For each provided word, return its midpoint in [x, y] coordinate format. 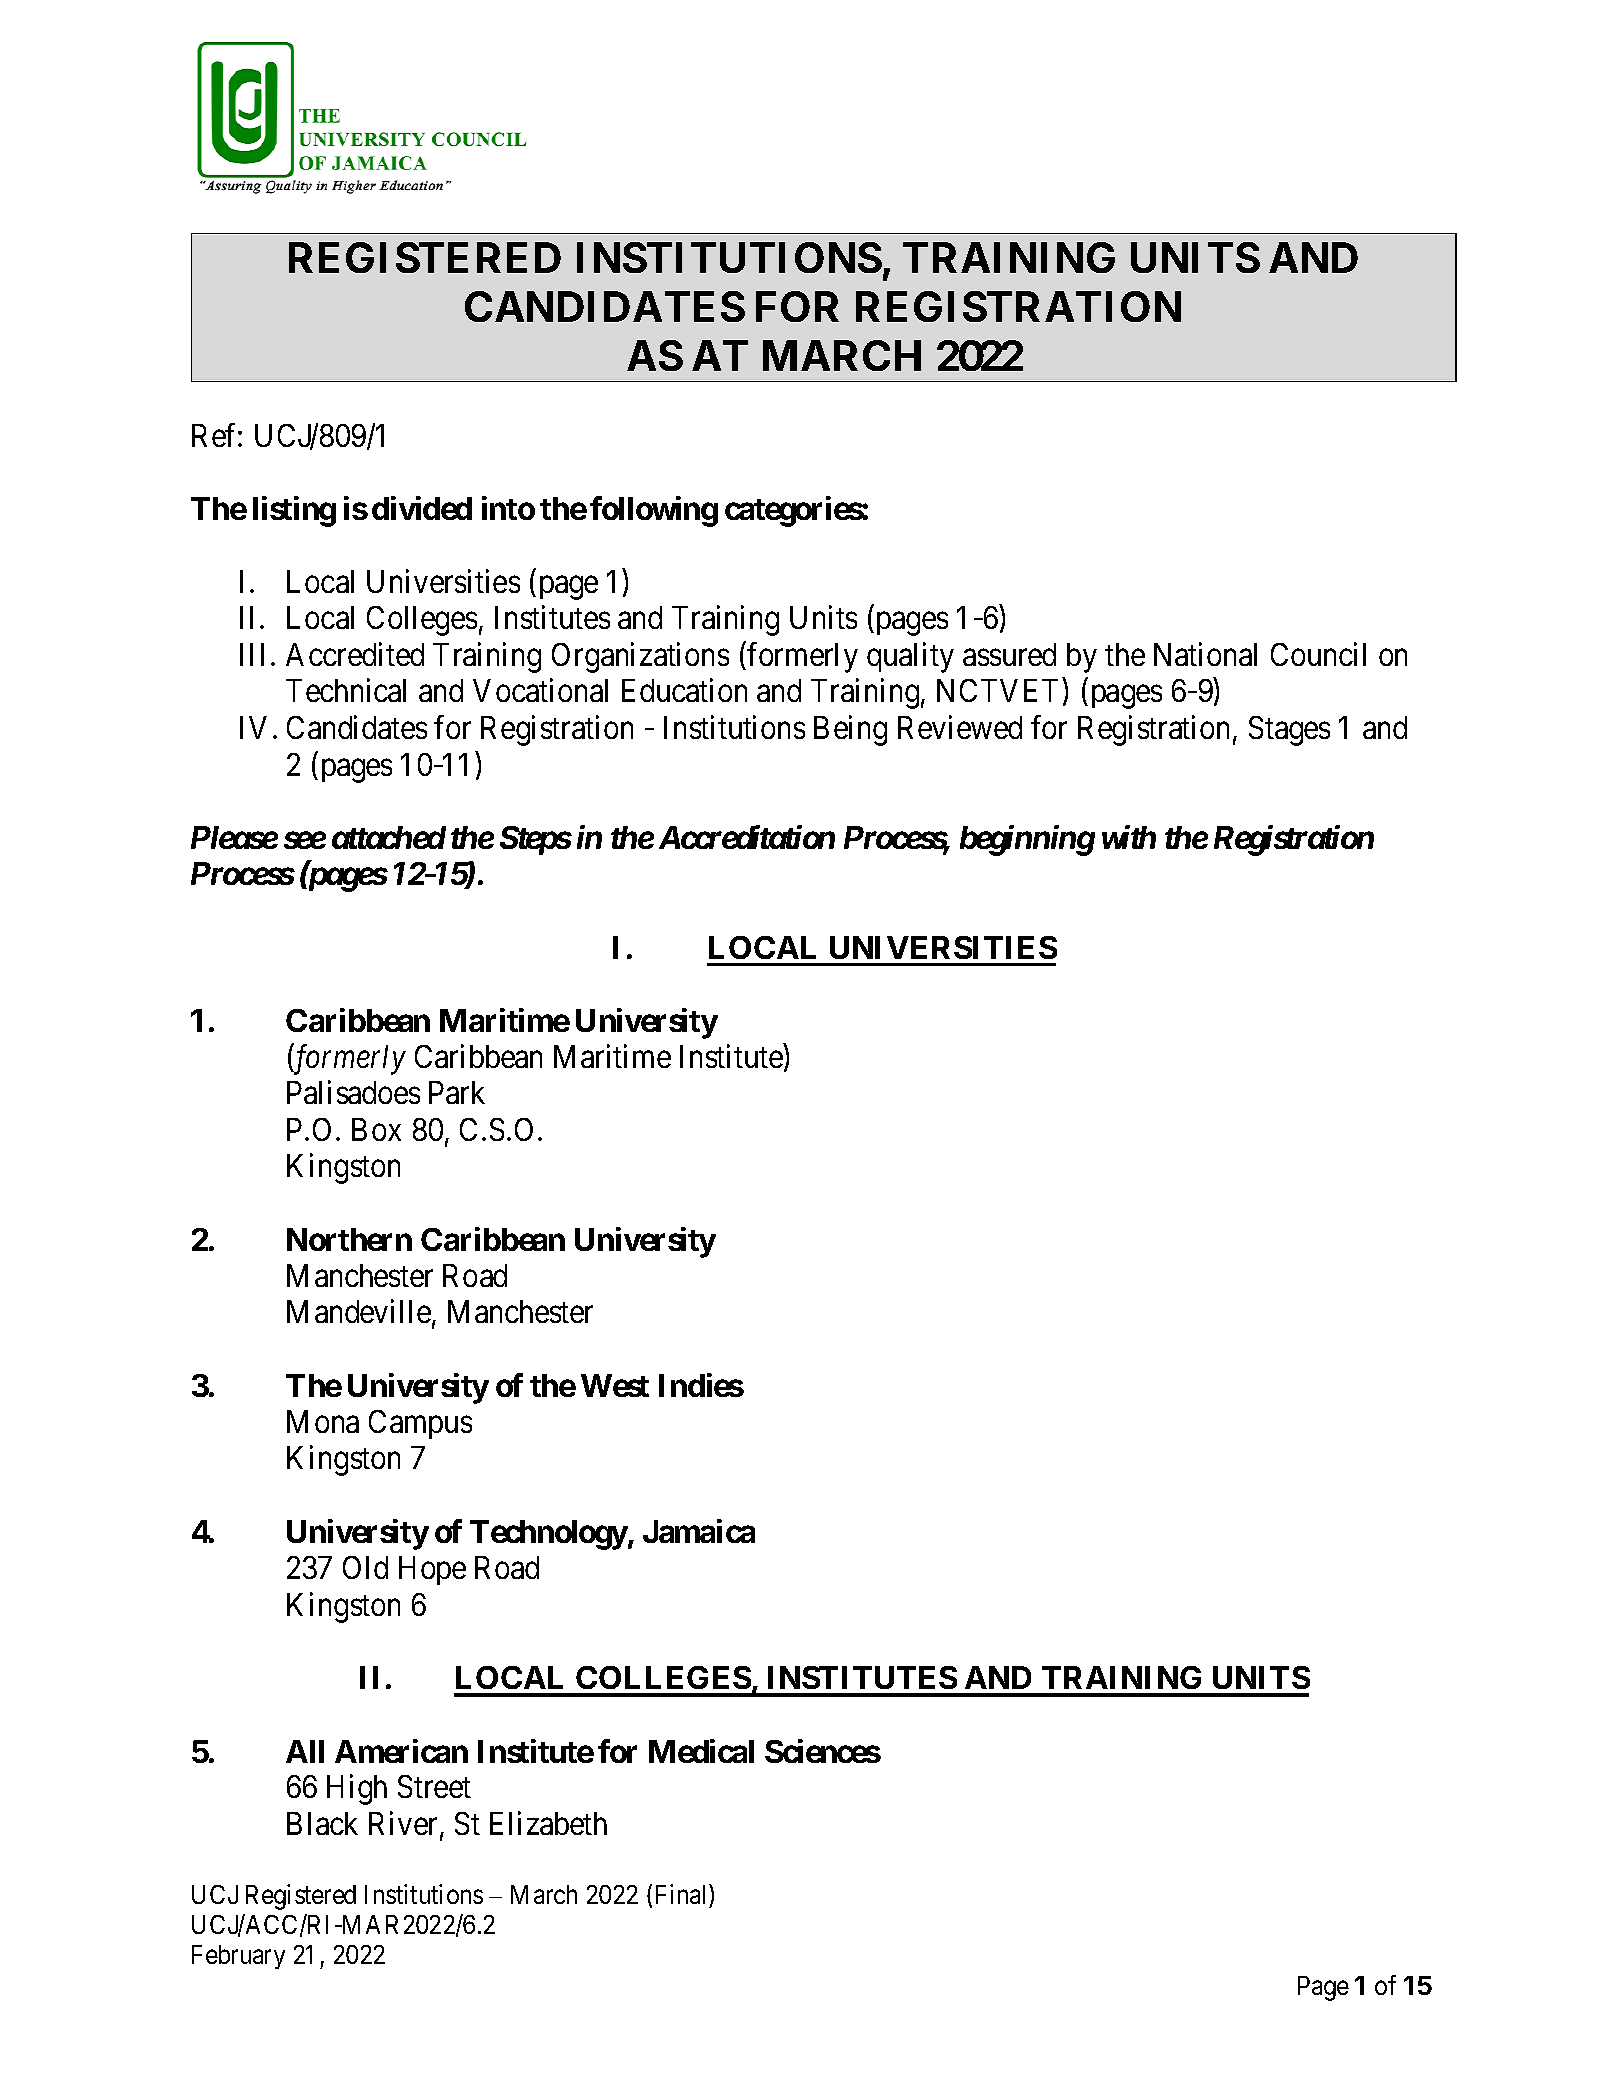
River [405, 1824]
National [1205, 654]
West [615, 1385]
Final [683, 1894]
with [1129, 837]
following [654, 511]
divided [422, 508]
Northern [349, 1239]
